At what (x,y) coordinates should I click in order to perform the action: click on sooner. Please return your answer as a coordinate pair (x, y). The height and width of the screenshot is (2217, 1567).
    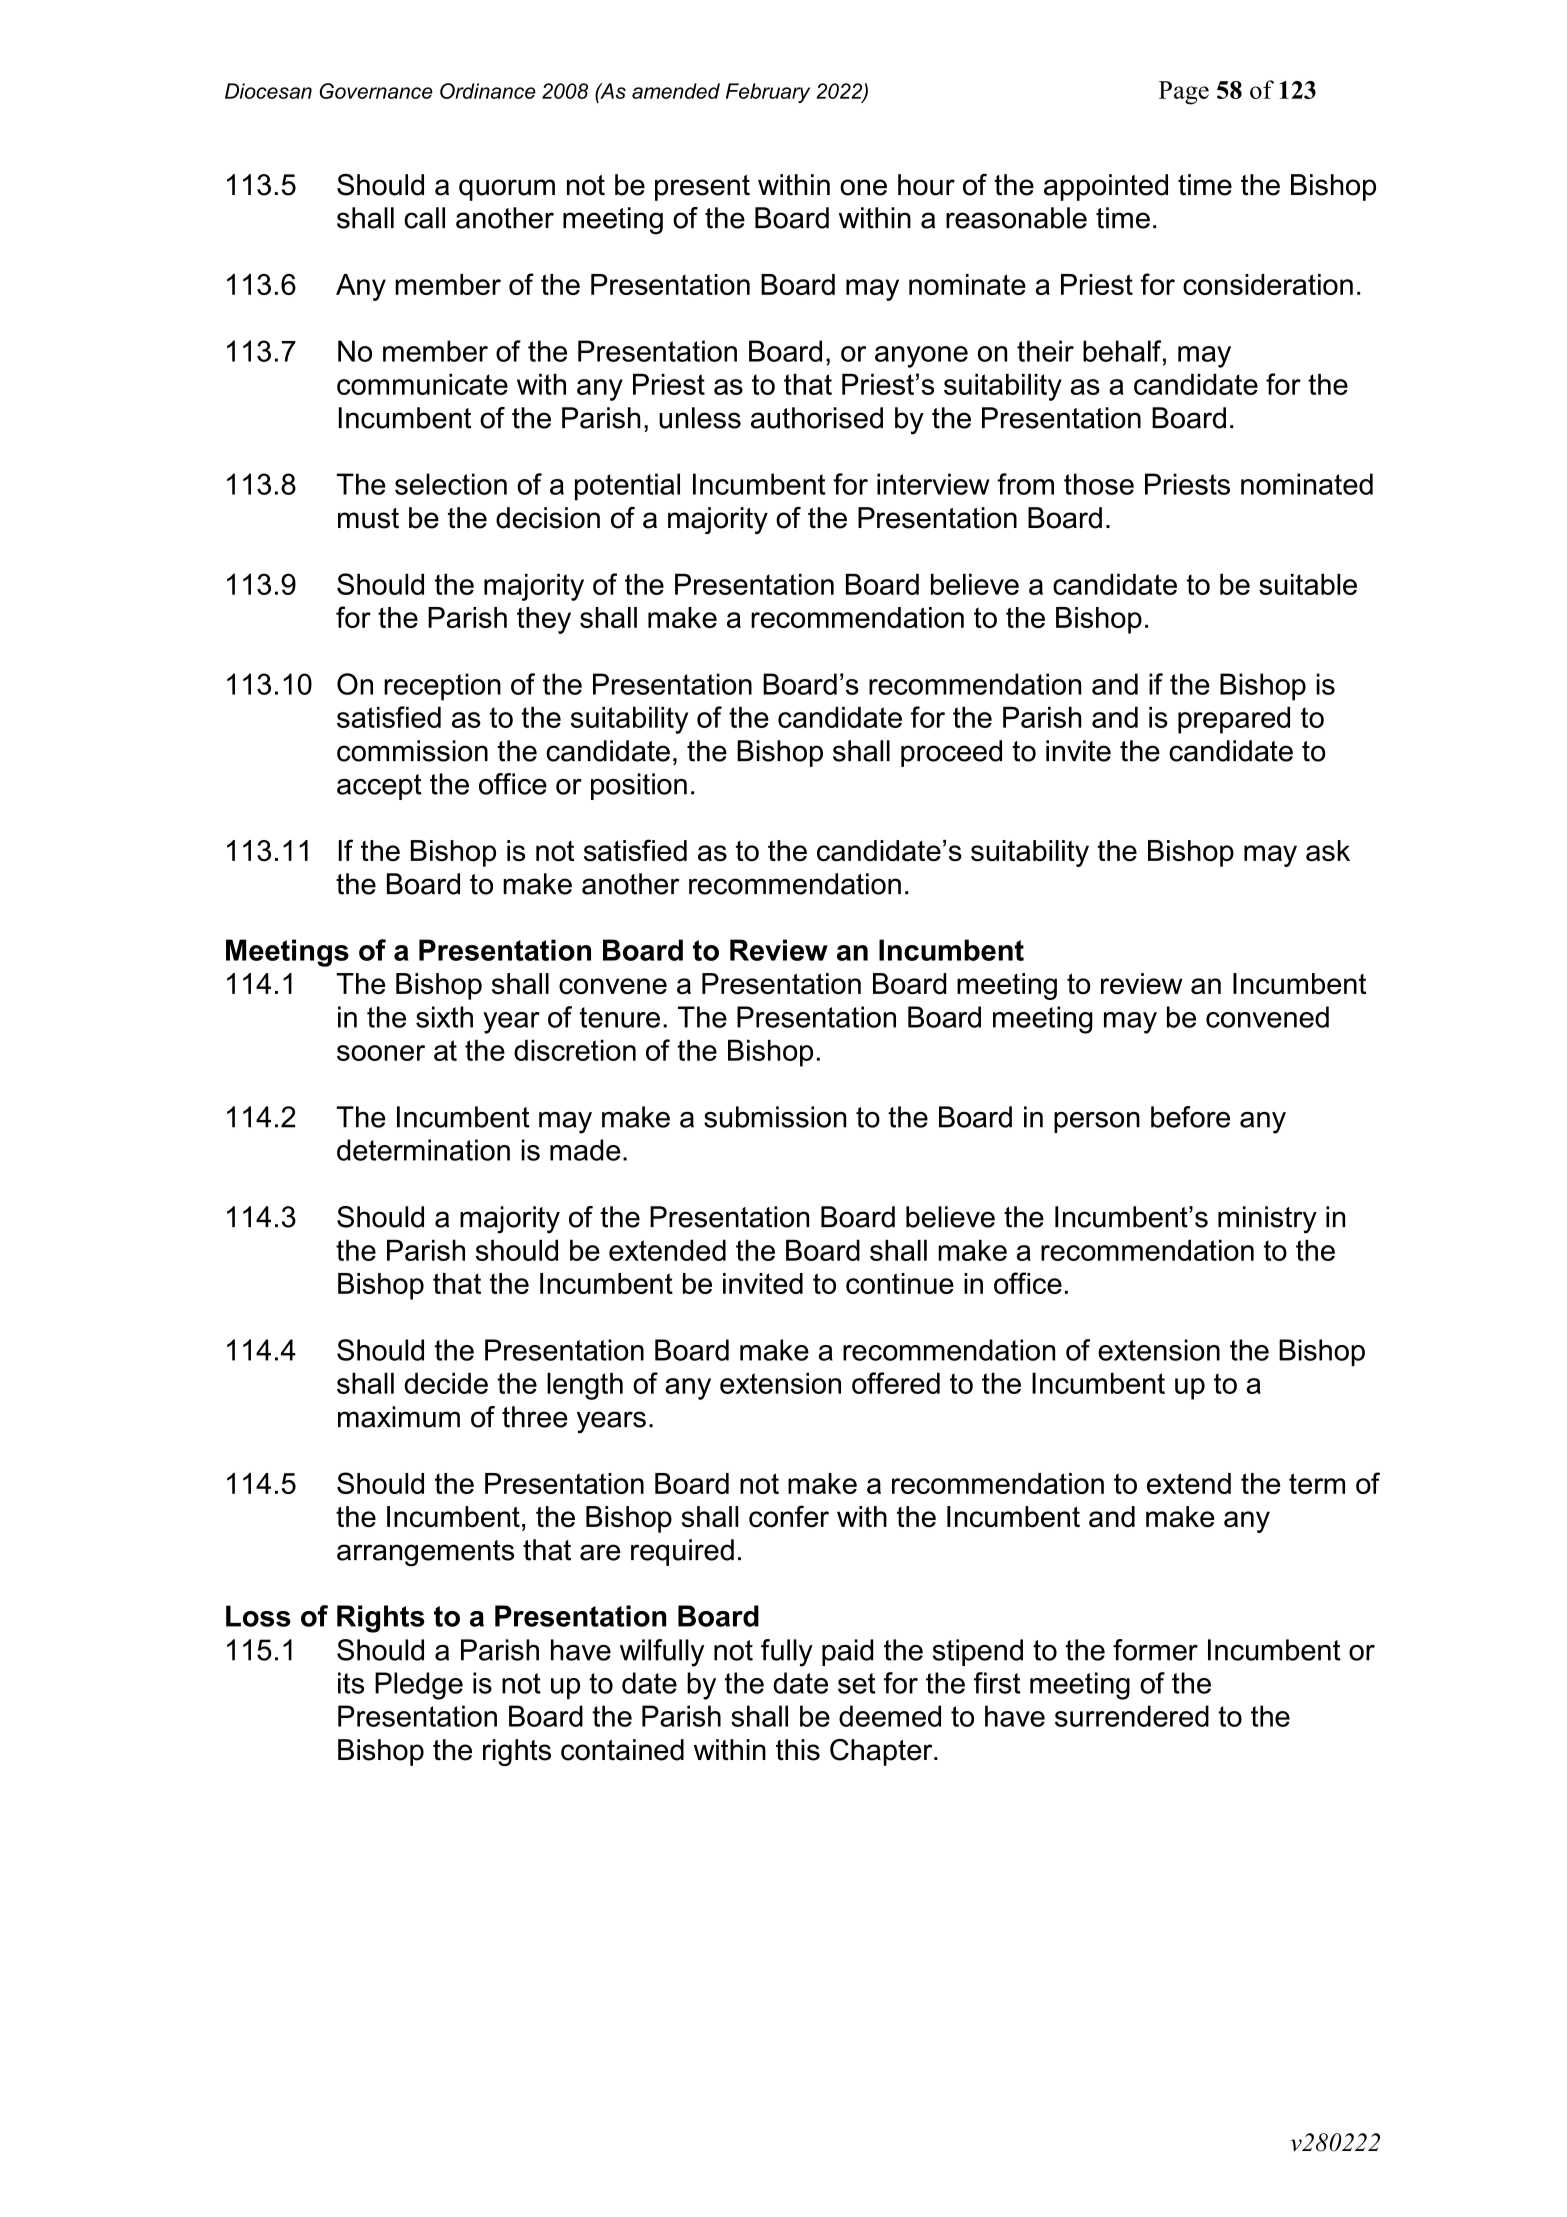
    Looking at the image, I should click on (381, 1053).
